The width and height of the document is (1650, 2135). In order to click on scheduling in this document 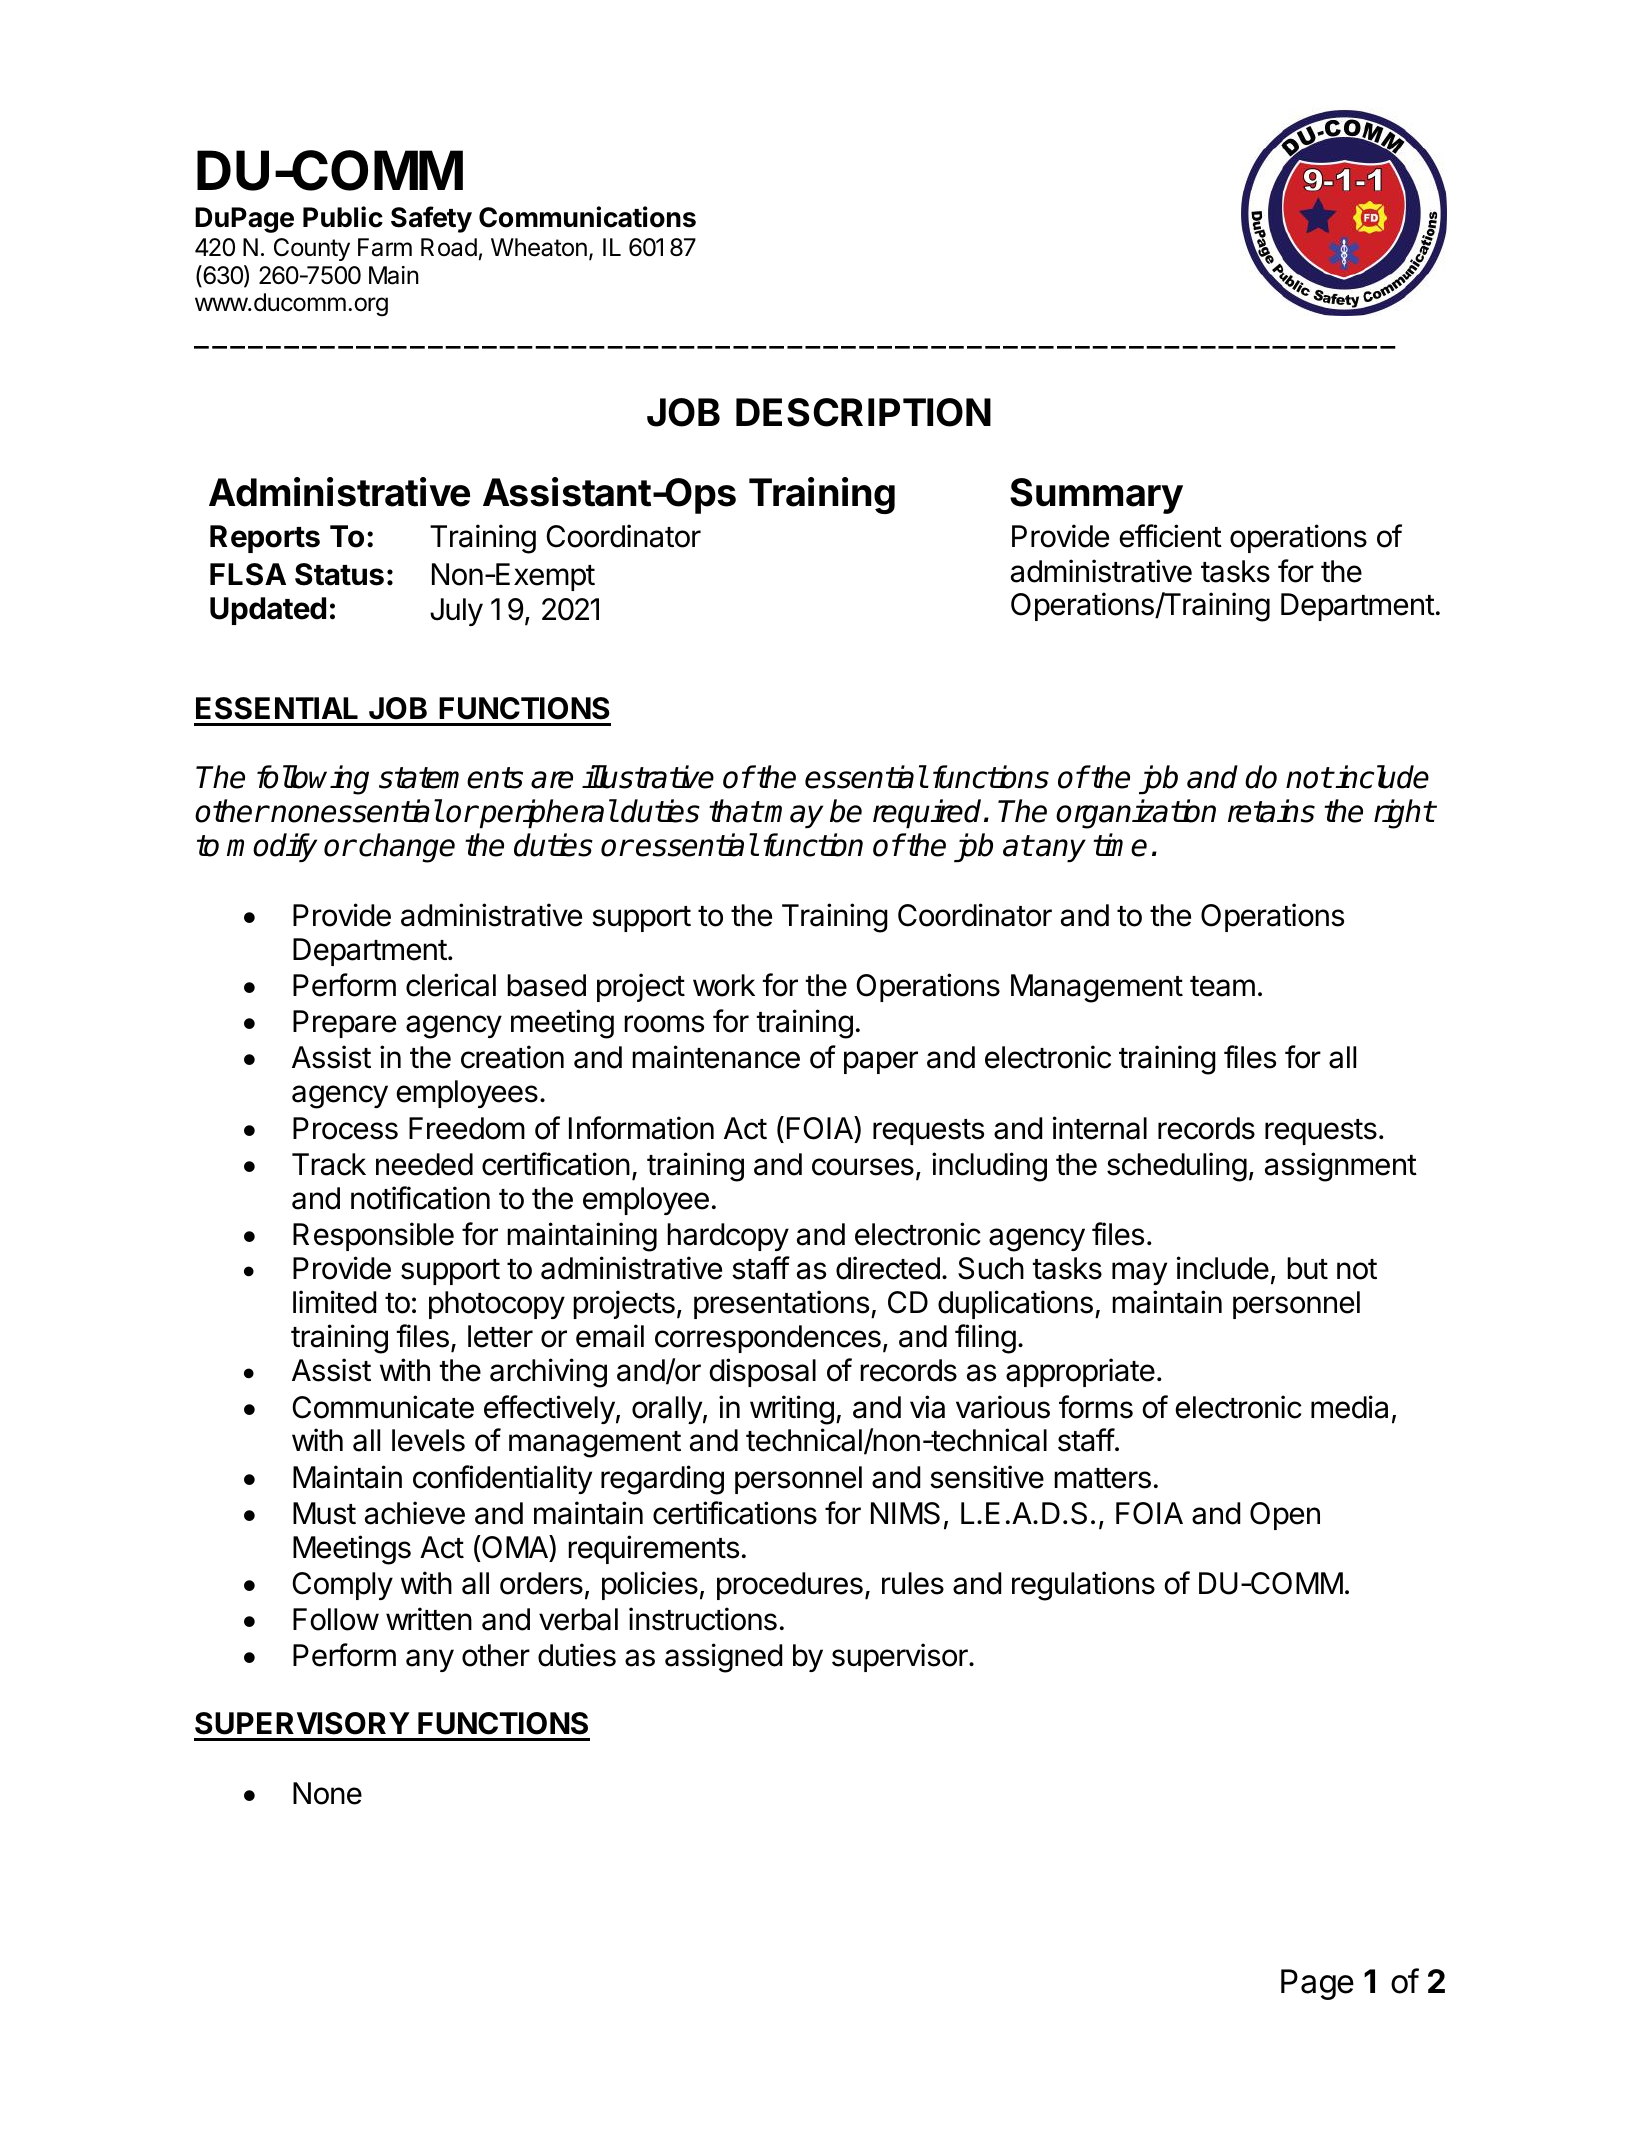, I will do `click(1177, 1167)`.
